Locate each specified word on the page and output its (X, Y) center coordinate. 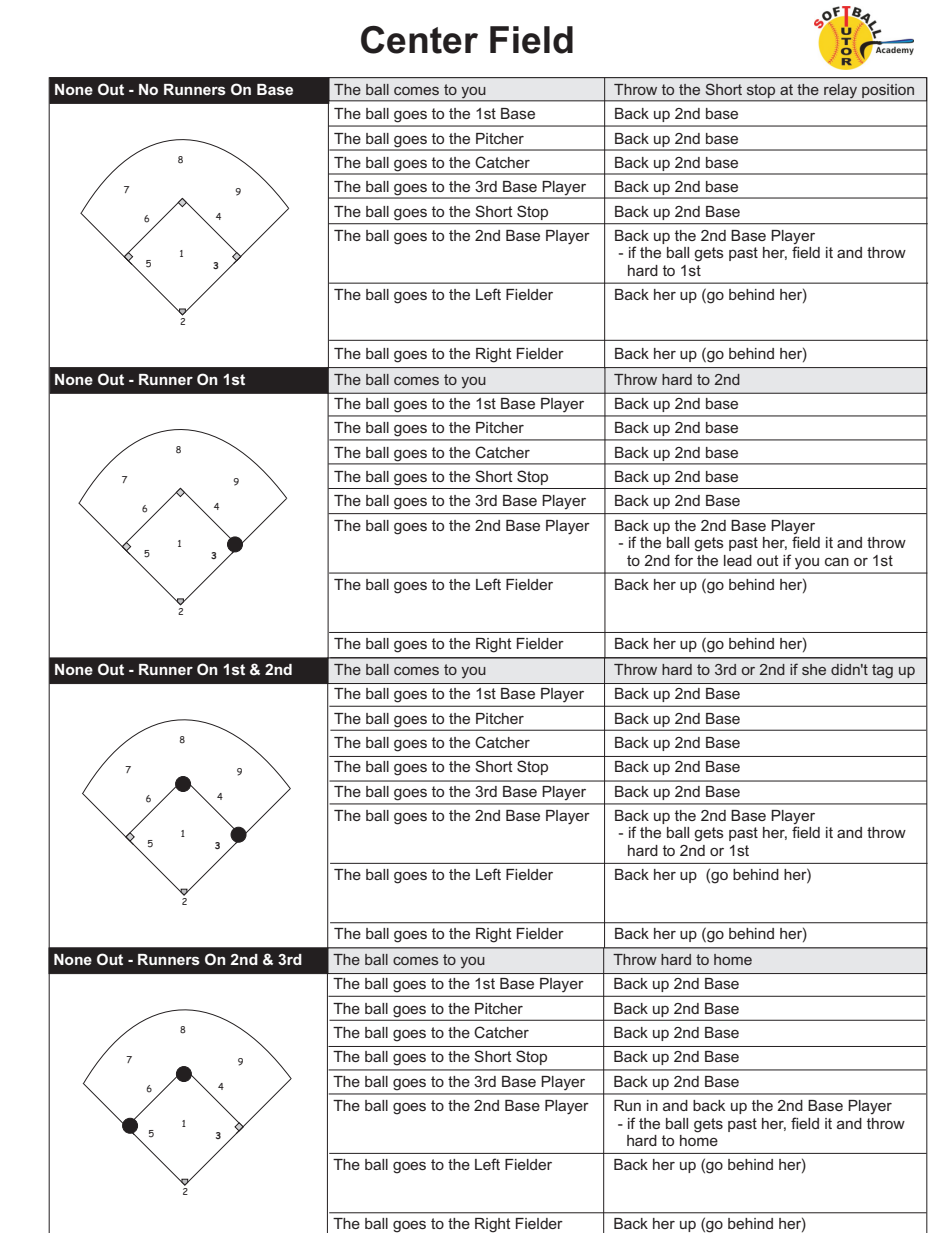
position (888, 91)
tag (882, 671)
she (814, 669)
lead (738, 560)
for (683, 560)
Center (419, 40)
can (837, 561)
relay (841, 92)
